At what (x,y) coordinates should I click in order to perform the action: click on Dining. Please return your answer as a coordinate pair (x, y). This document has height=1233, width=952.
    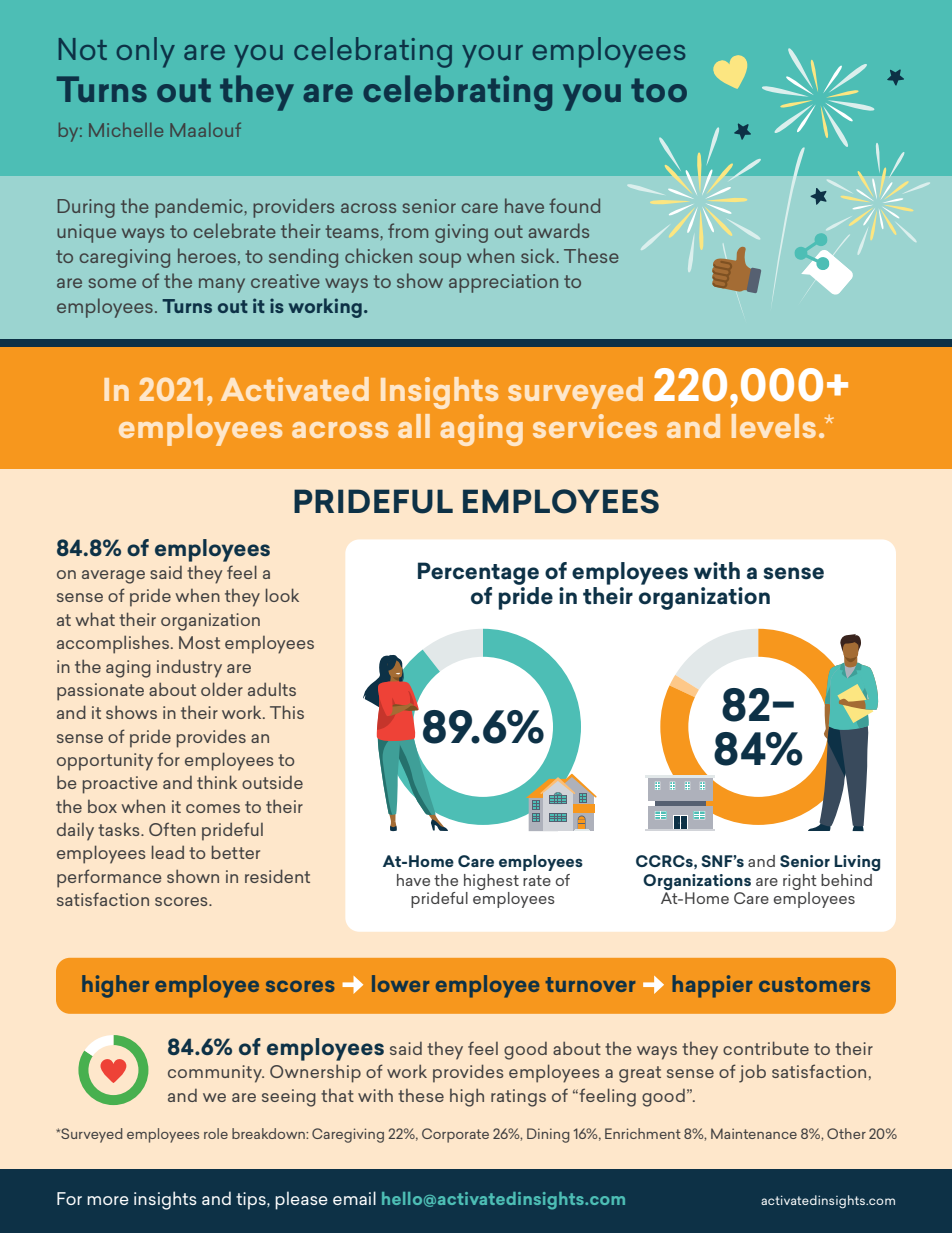
    Looking at the image, I should click on (548, 1135).
